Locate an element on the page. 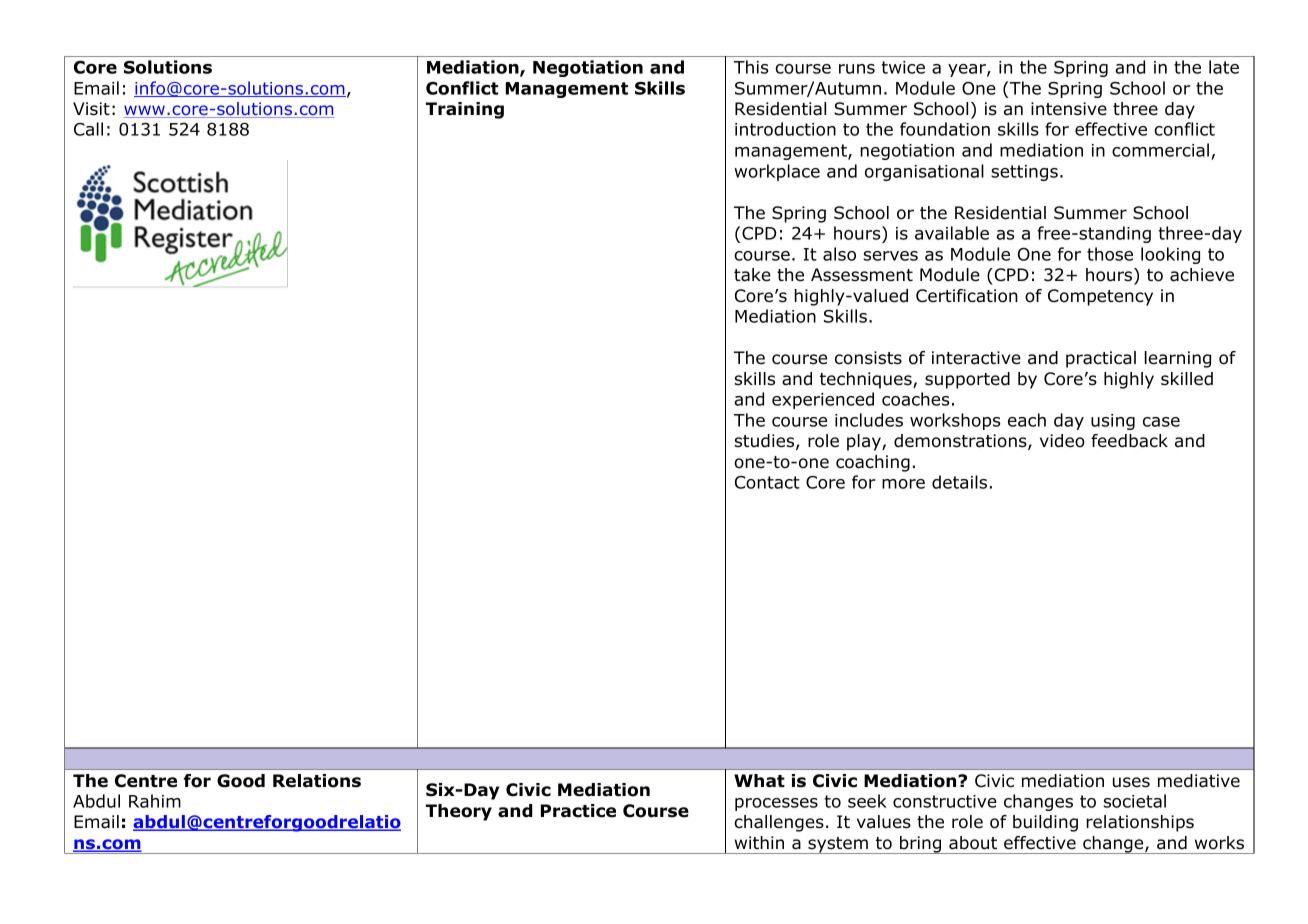 The height and width of the image is (924, 1308). intensive is located at coordinates (1069, 109).
